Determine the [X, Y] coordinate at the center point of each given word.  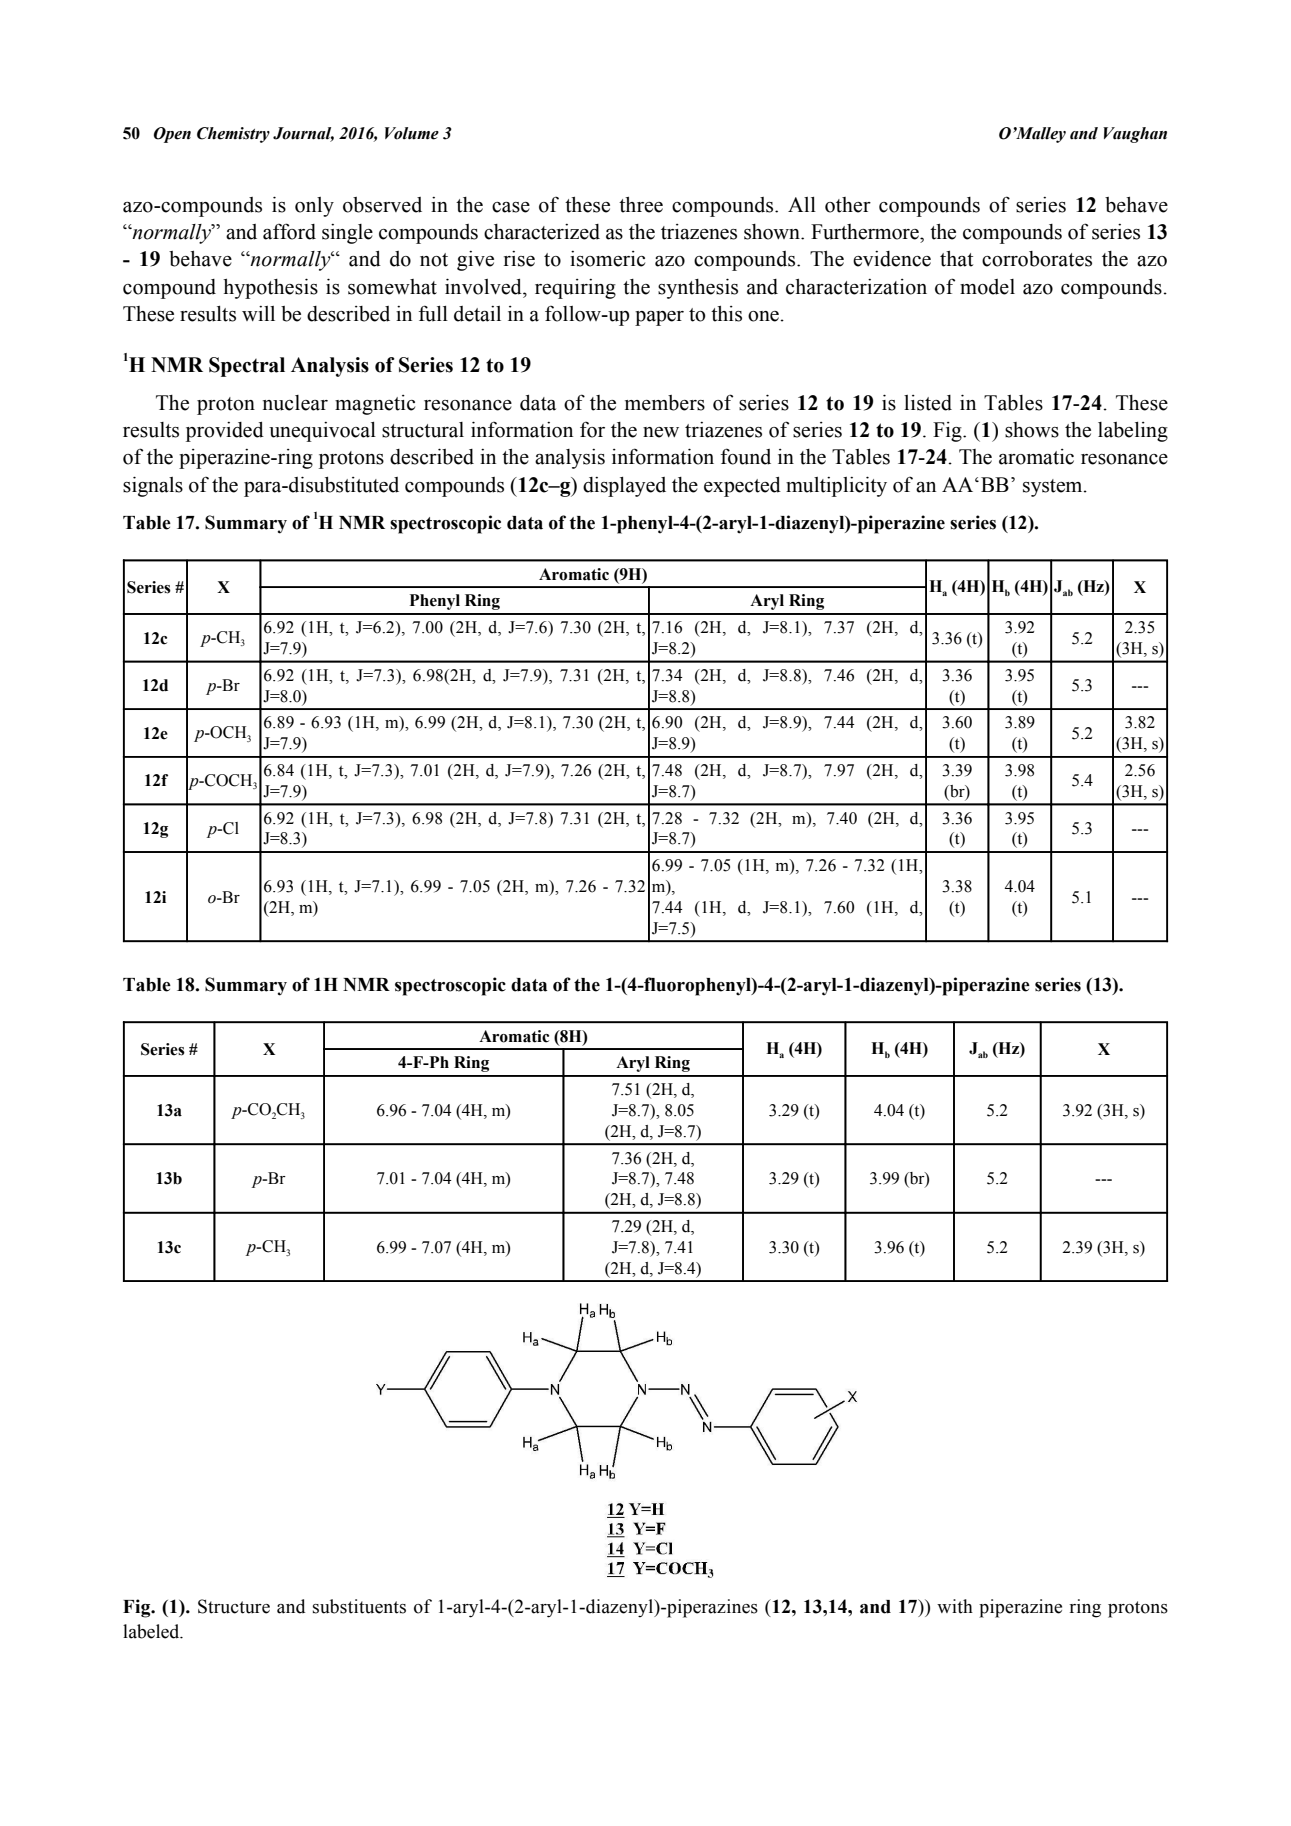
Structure [234, 1606]
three [641, 205]
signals [153, 486]
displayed [624, 487]
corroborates [1037, 259]
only [314, 207]
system [1054, 488]
